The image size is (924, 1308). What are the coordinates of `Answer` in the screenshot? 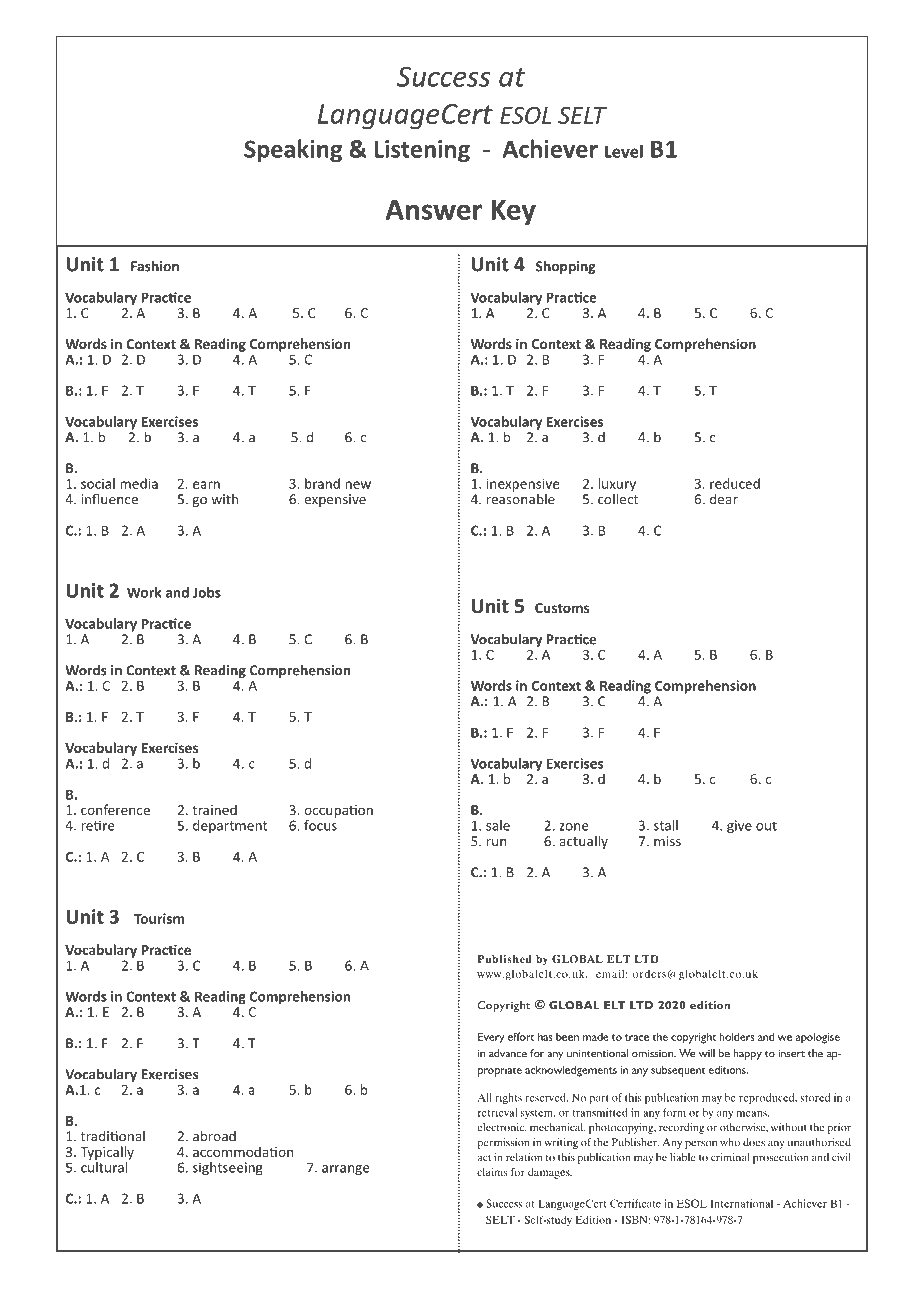 It's located at (433, 209).
